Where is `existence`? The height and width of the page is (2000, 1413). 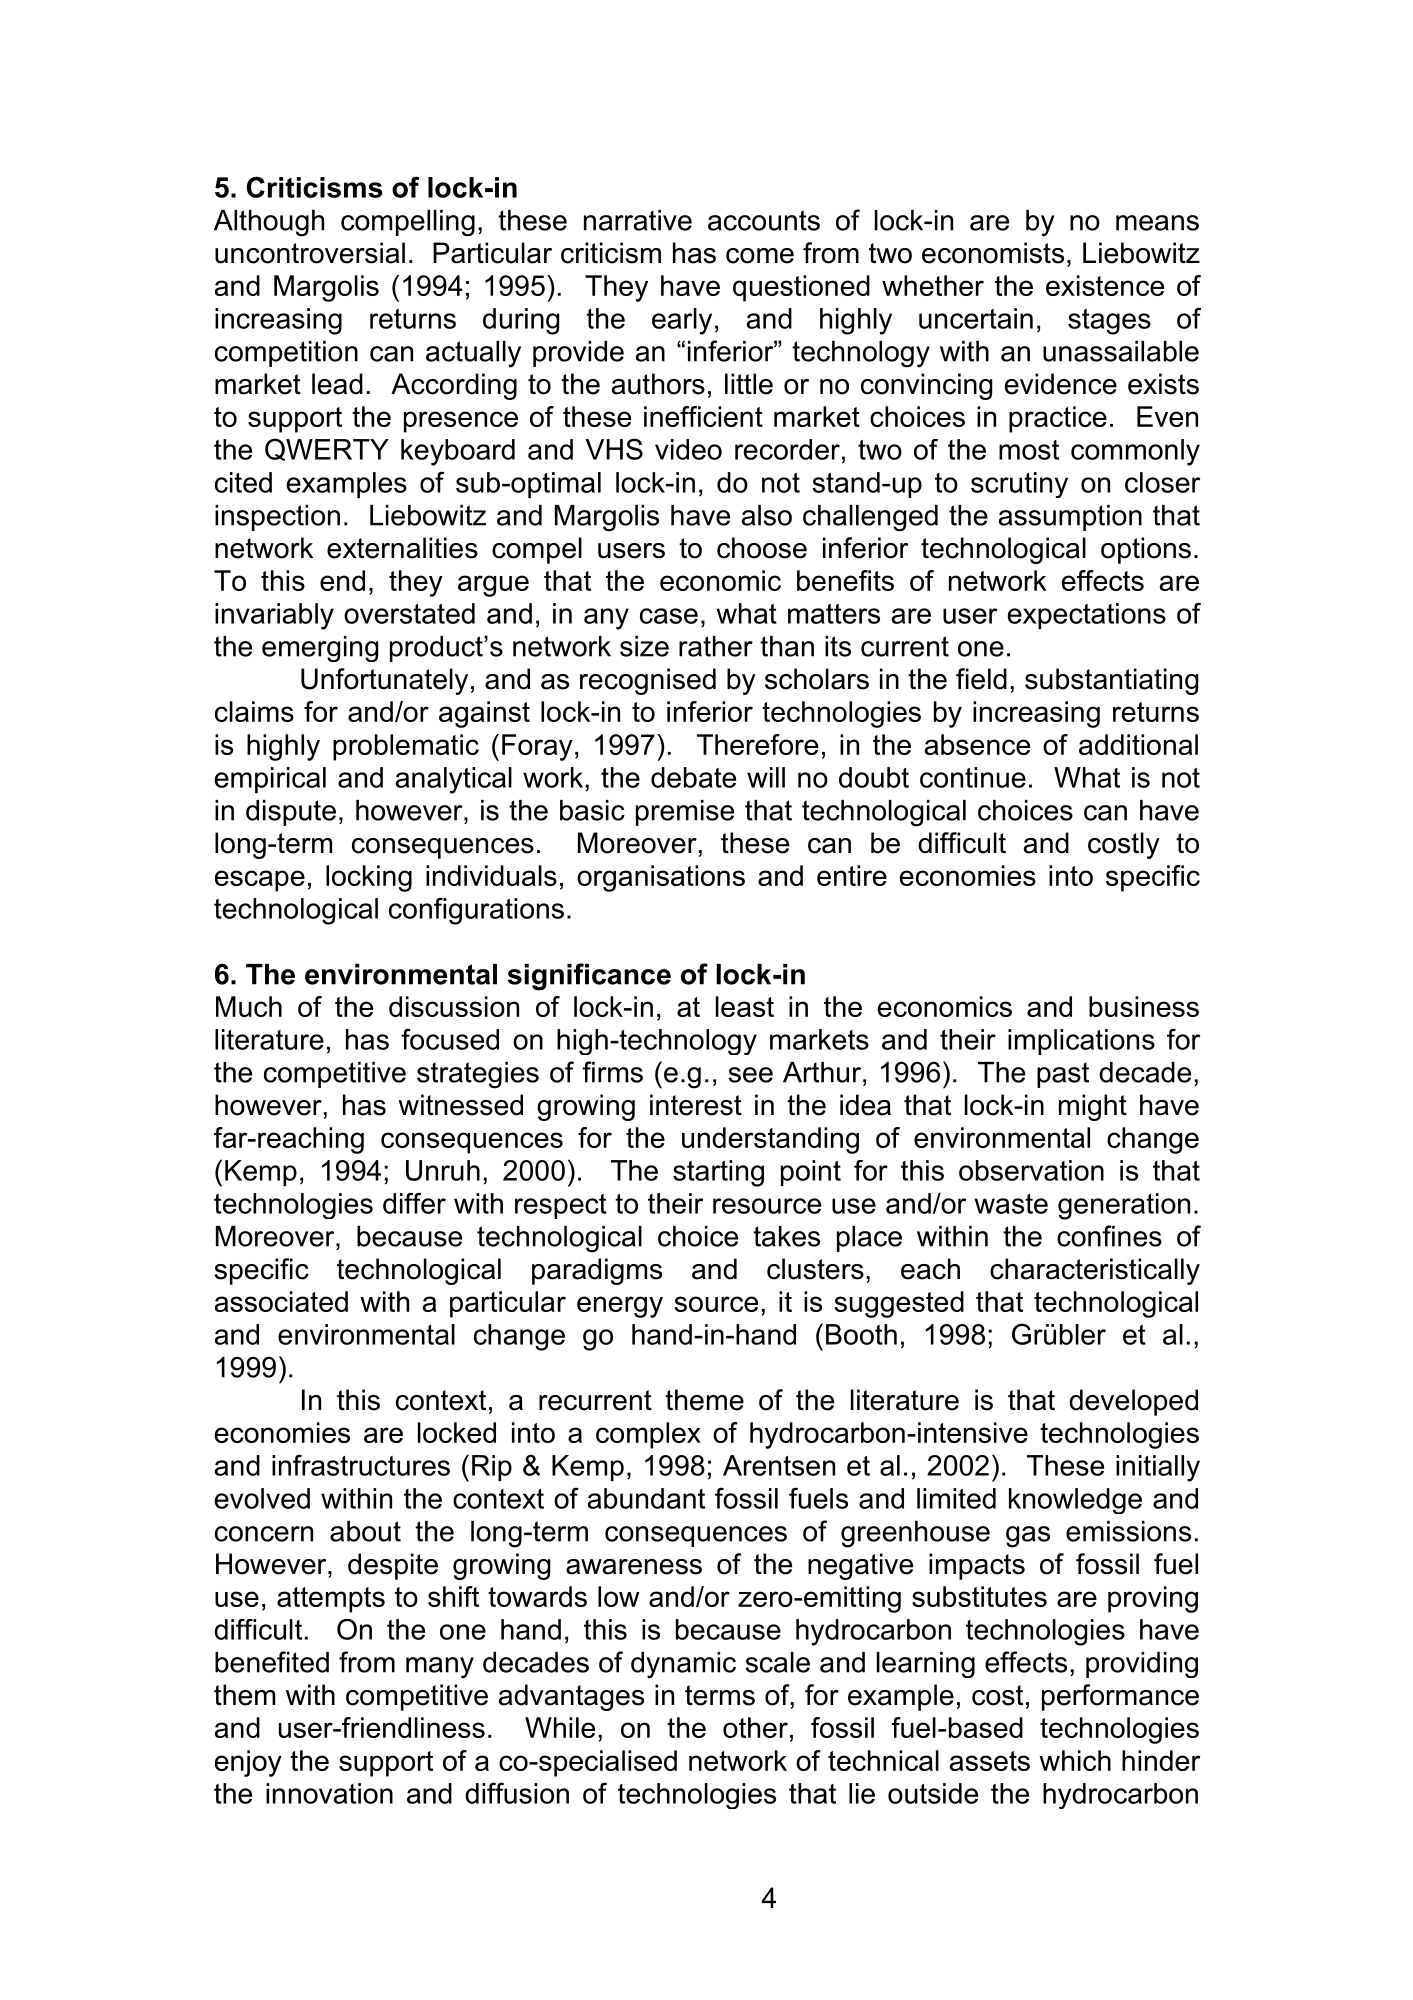 existence is located at coordinates (1105, 285).
